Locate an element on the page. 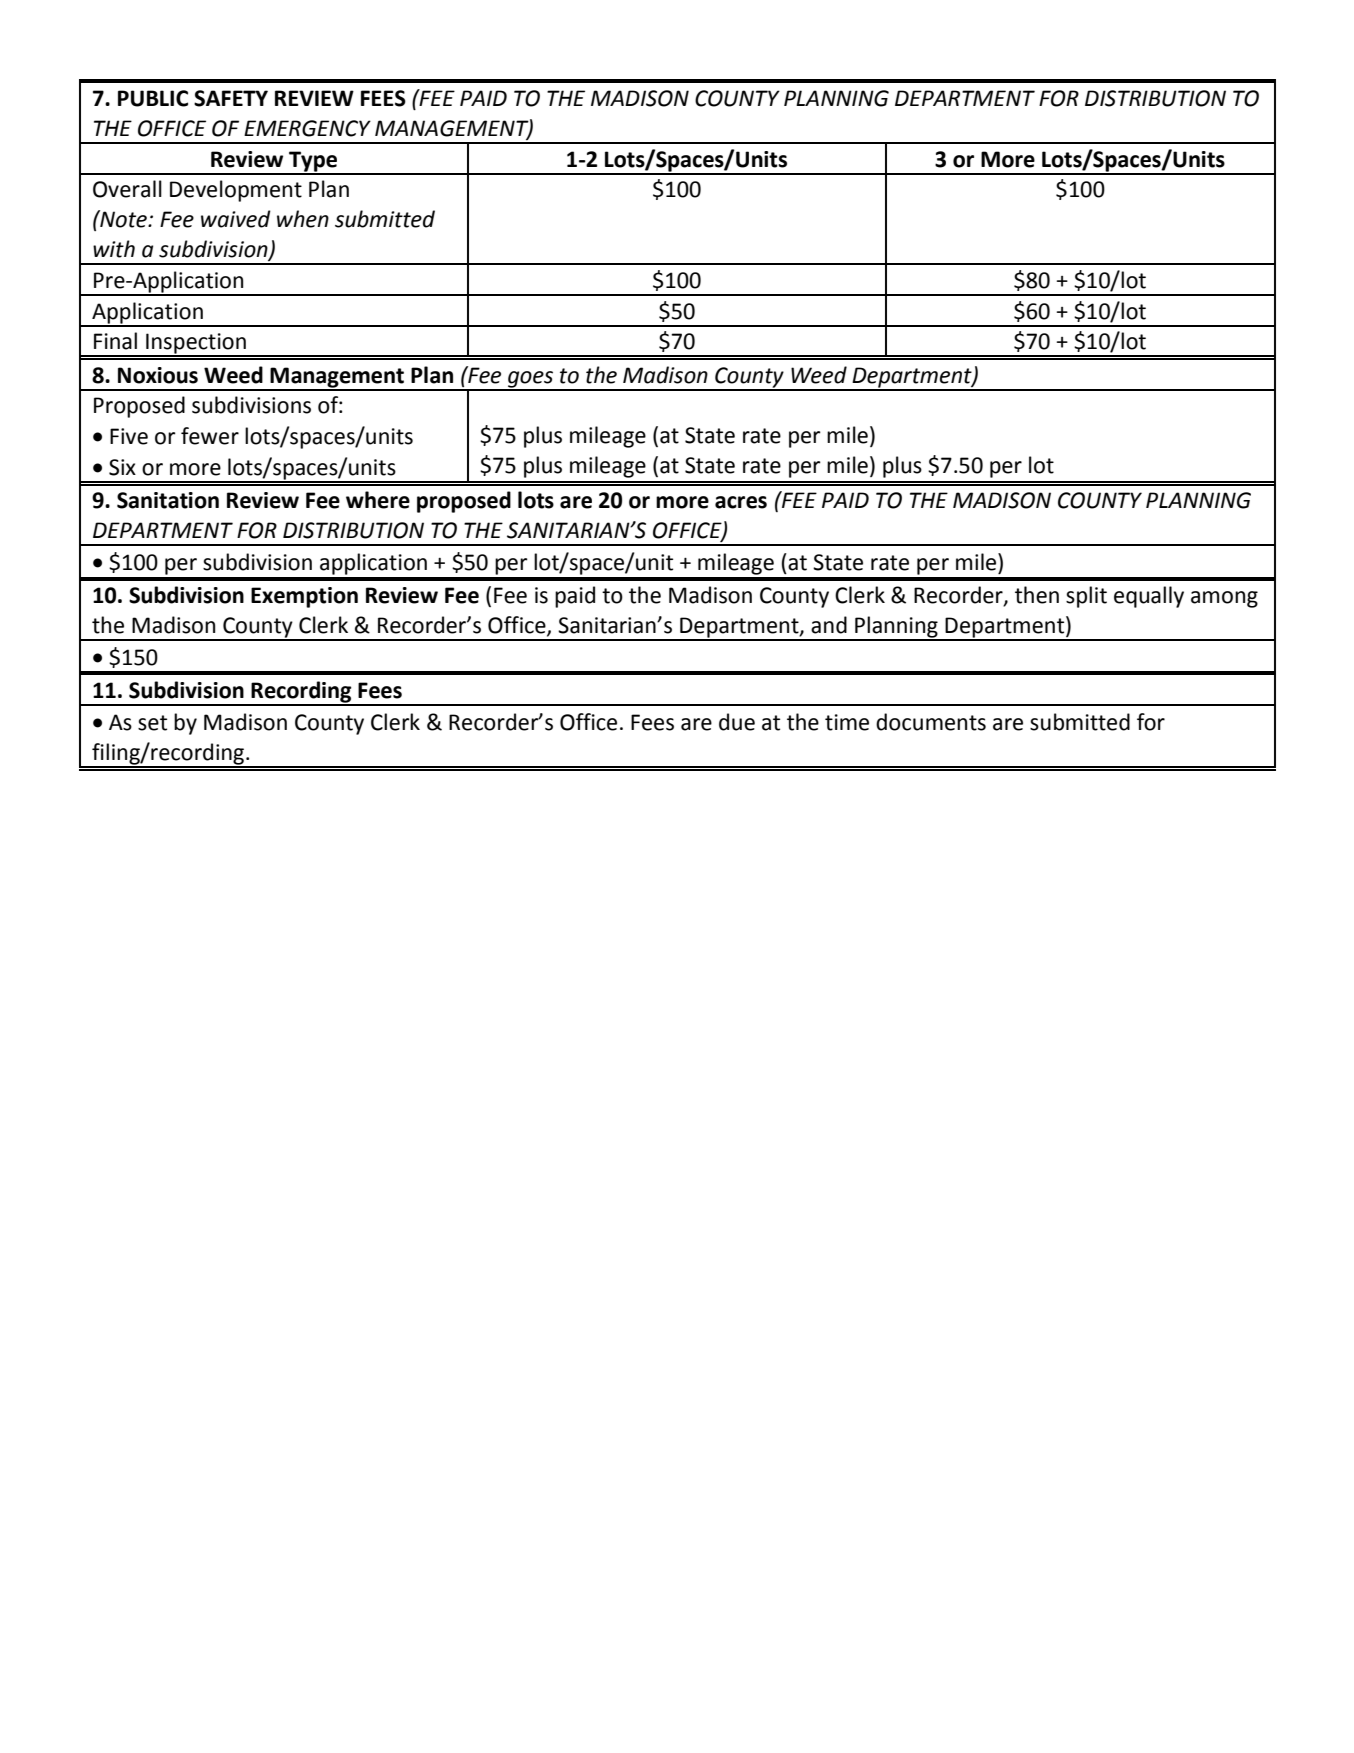 The width and height of the document is (1354, 1753). waived is located at coordinates (236, 219).
